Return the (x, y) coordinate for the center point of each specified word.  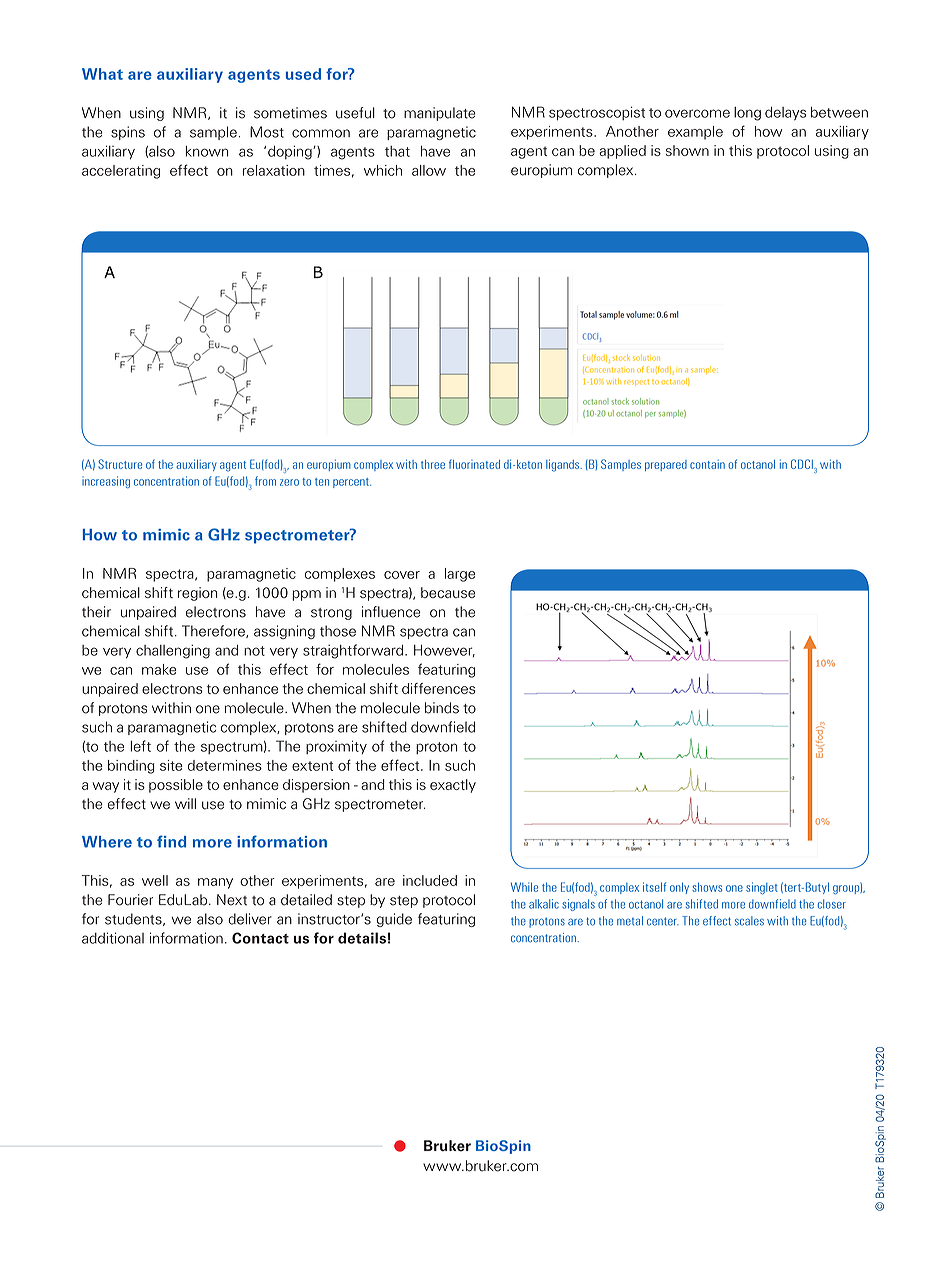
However (444, 651)
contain (707, 464)
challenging (173, 651)
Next (232, 900)
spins (128, 133)
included (430, 880)
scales (749, 921)
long (747, 114)
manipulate (440, 114)
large (460, 575)
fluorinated (474, 464)
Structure (120, 464)
